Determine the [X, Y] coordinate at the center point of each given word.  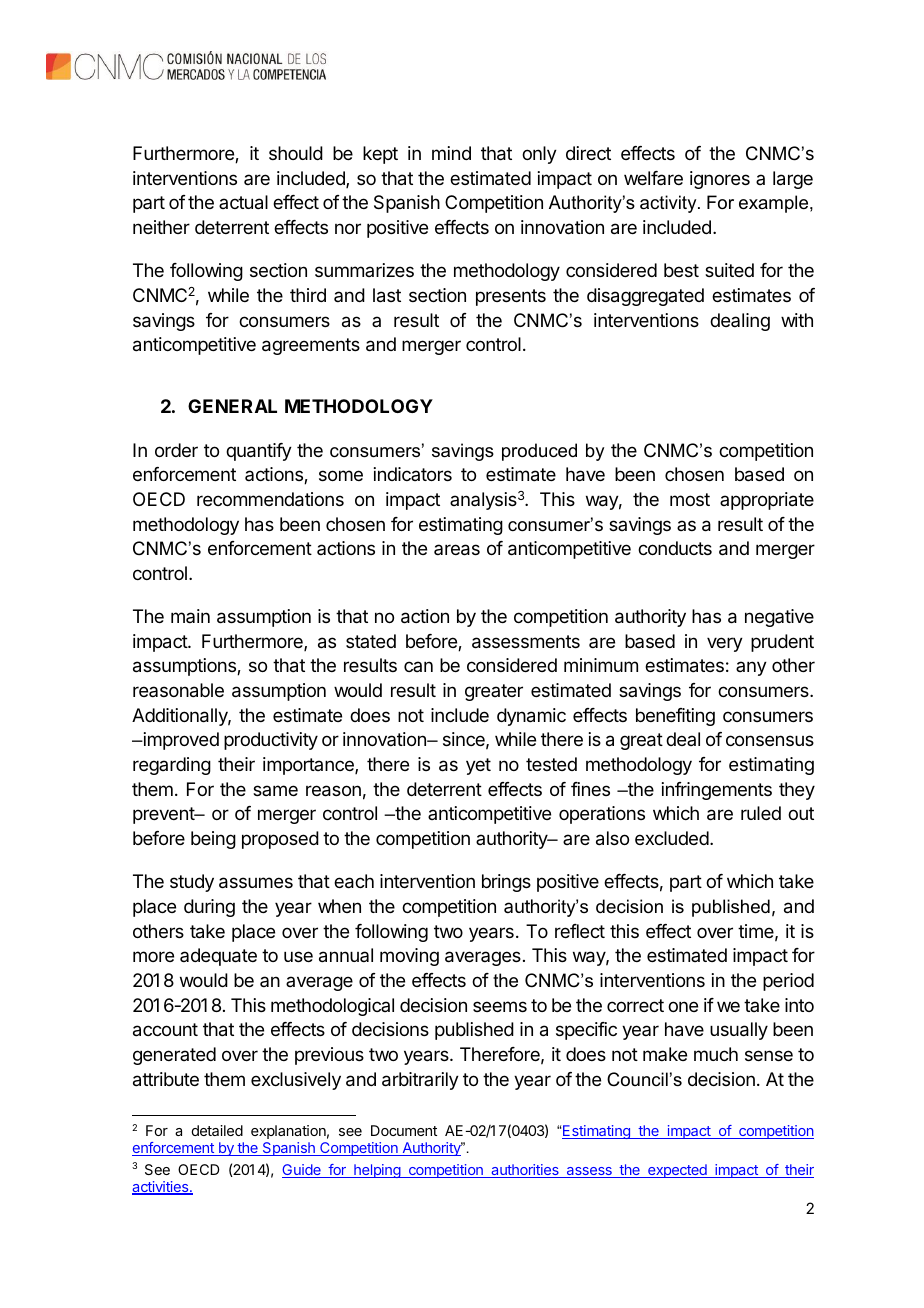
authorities [525, 1171]
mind [451, 153]
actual [243, 202]
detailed [217, 1130]
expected [677, 1171]
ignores [720, 180]
